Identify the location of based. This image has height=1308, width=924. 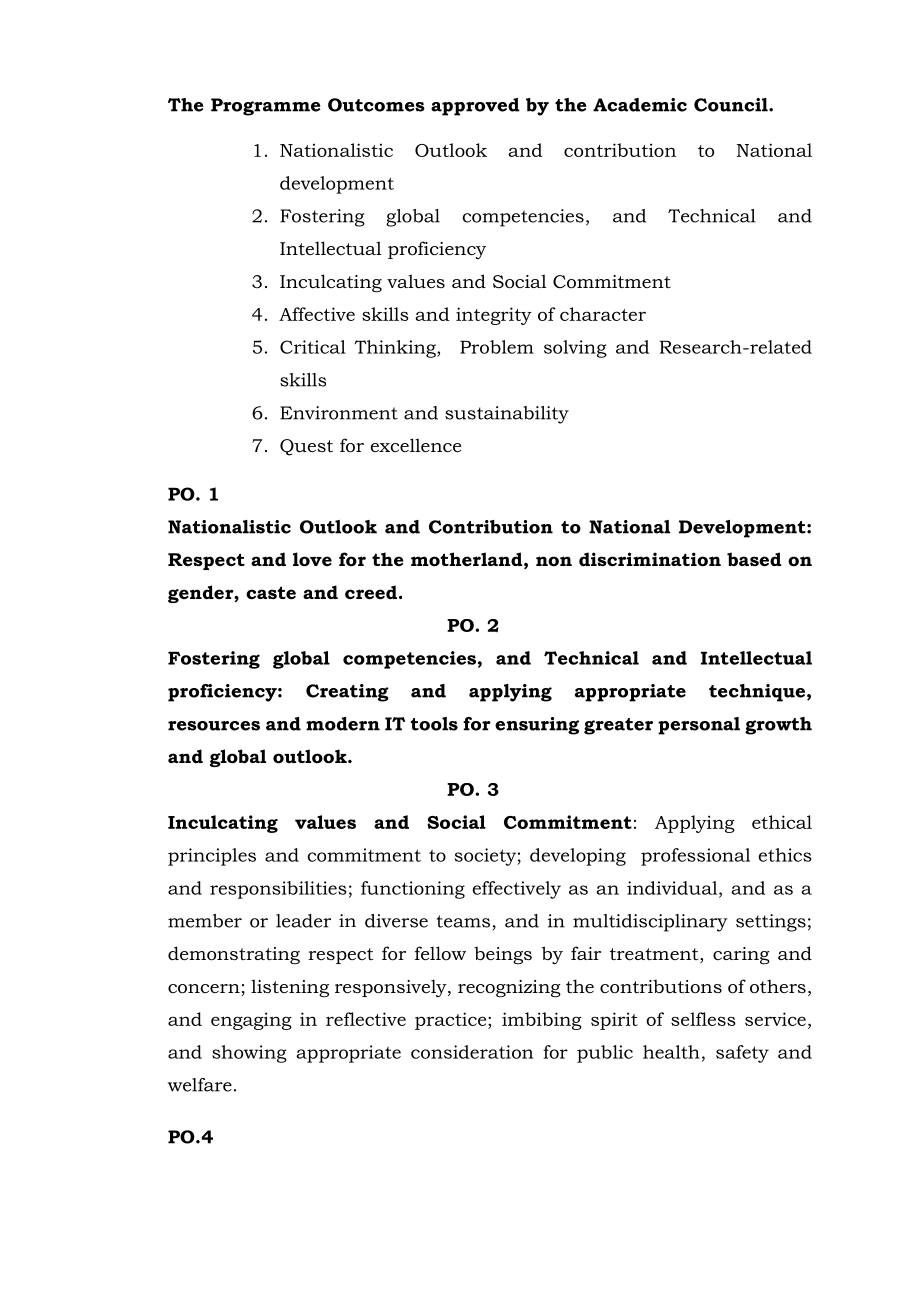
(754, 559).
